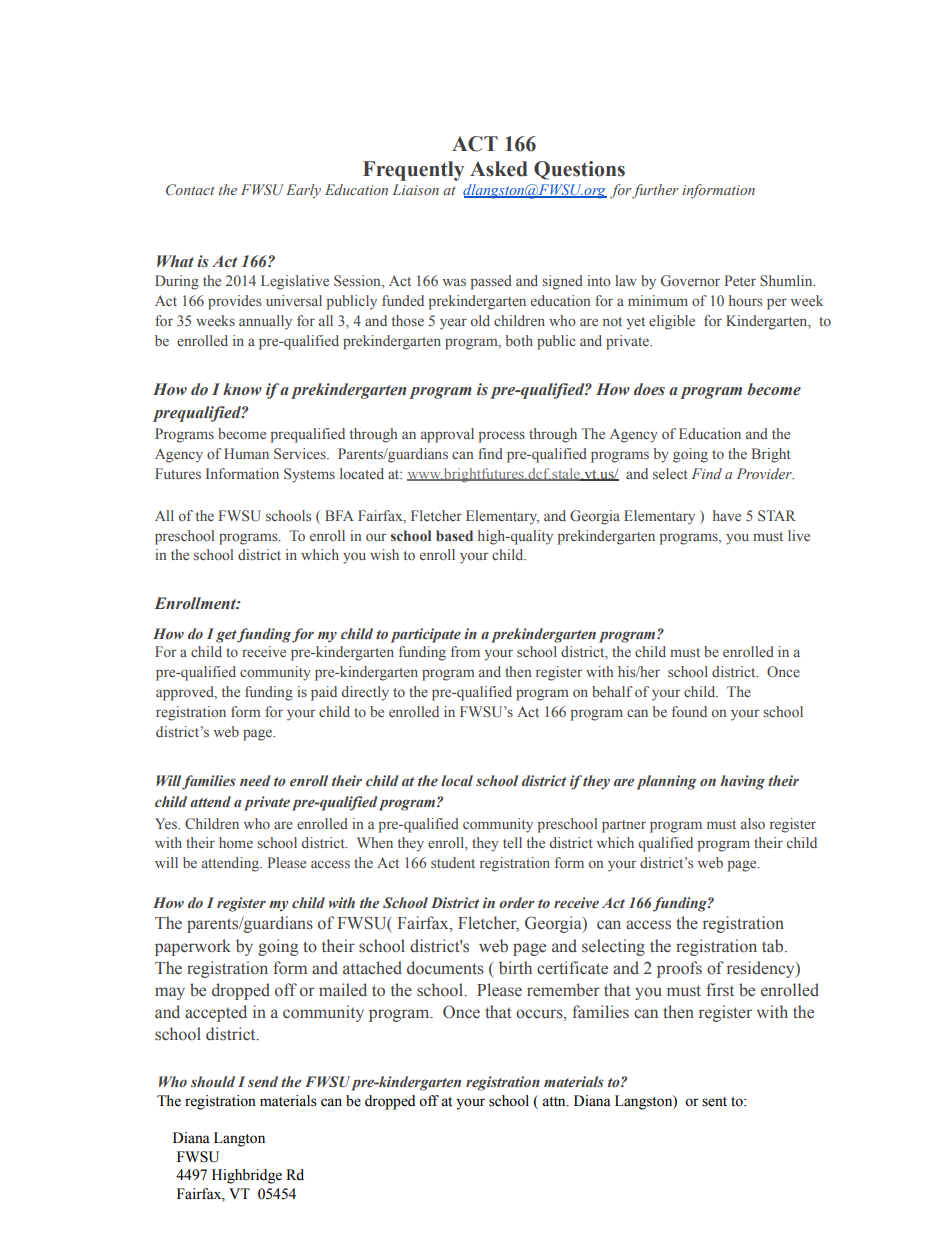 The height and width of the screenshot is (1233, 952). Describe the element at coordinates (190, 190) in the screenshot. I see `Contact` at that location.
